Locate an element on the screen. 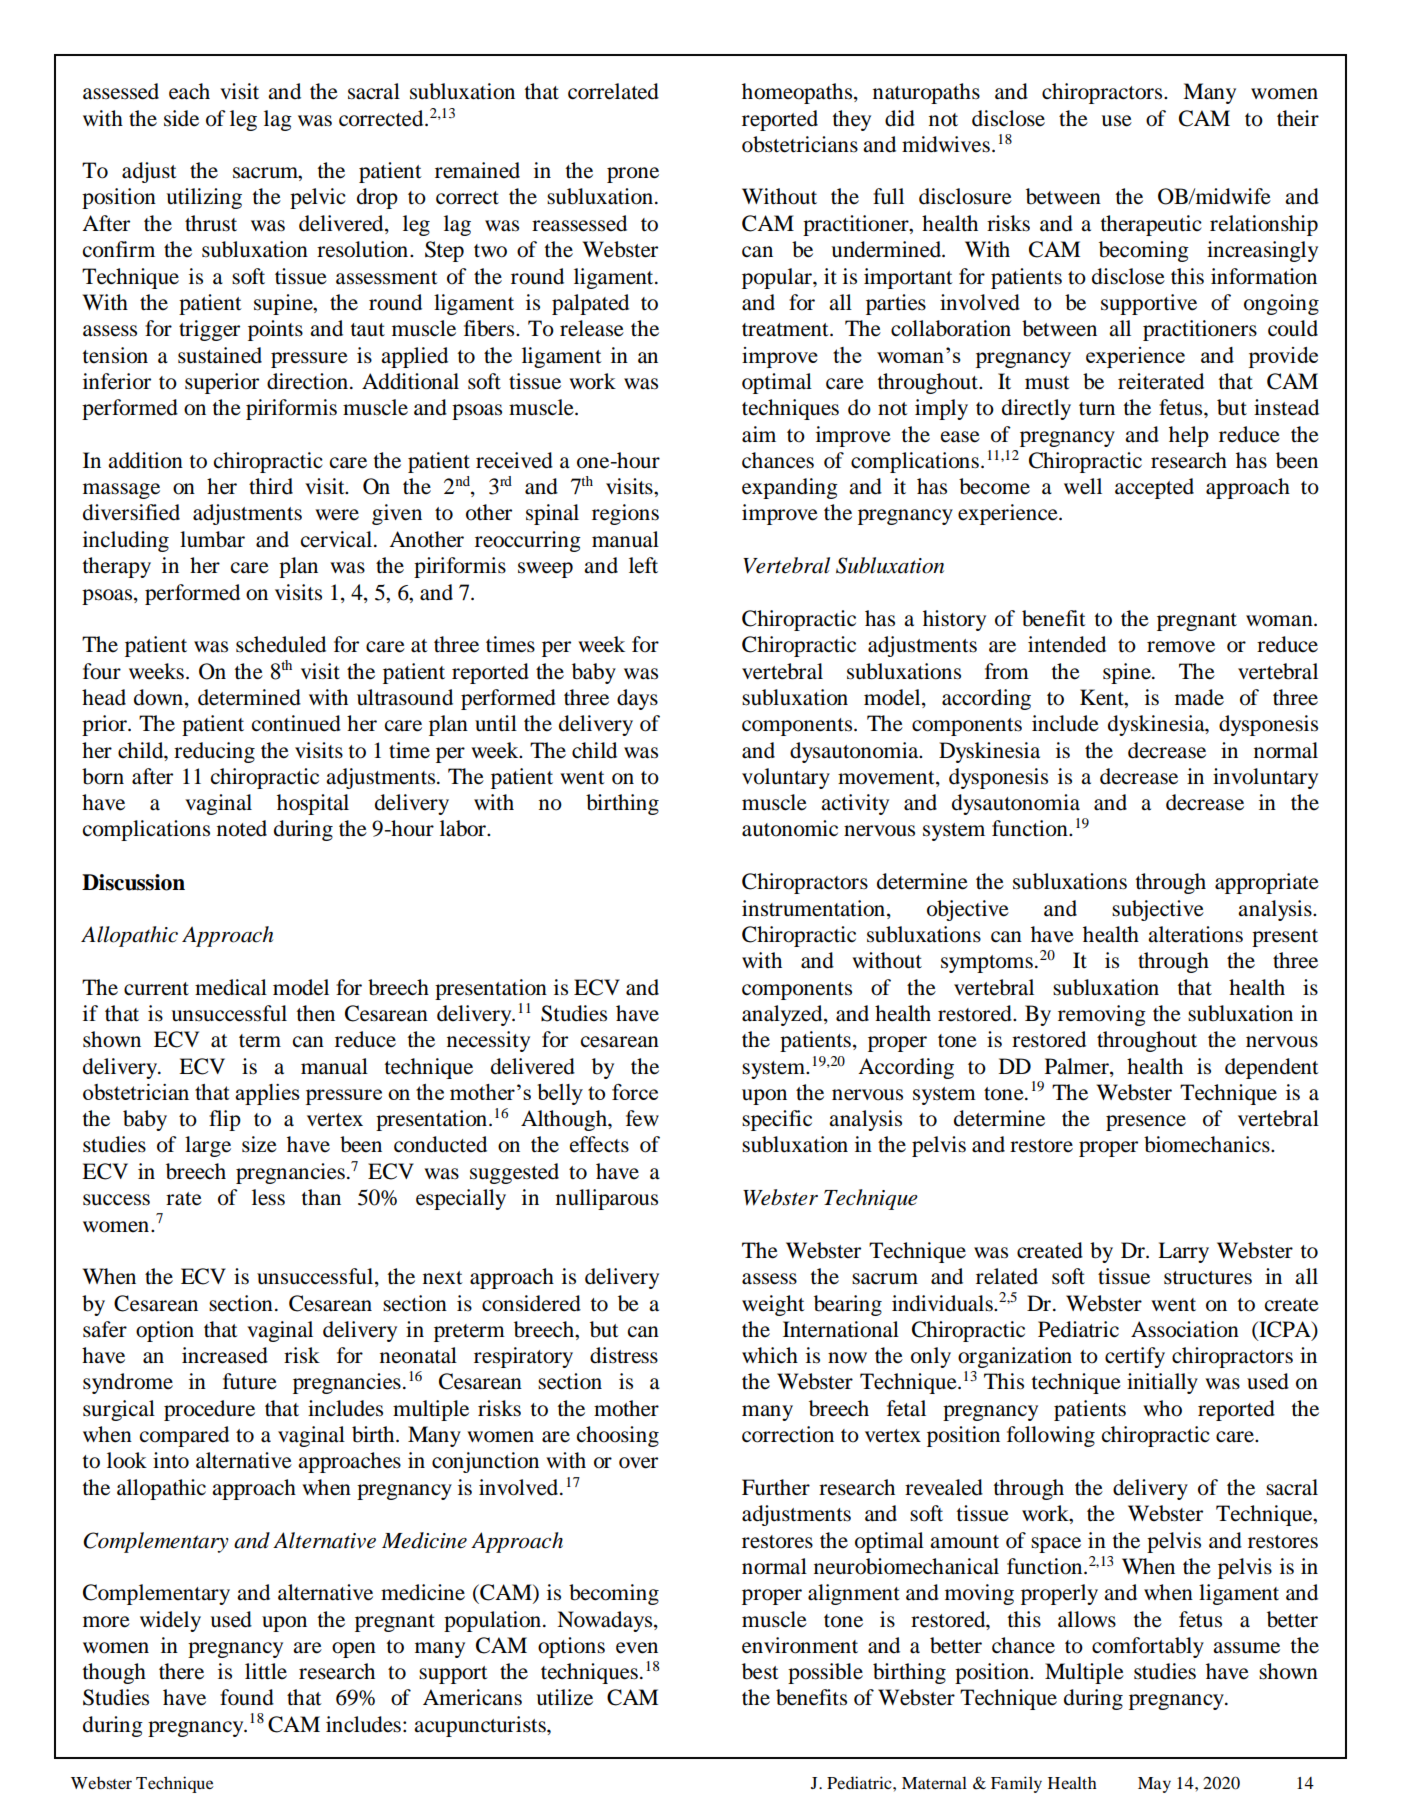 This screenshot has width=1401, height=1813. found is located at coordinates (247, 1697).
